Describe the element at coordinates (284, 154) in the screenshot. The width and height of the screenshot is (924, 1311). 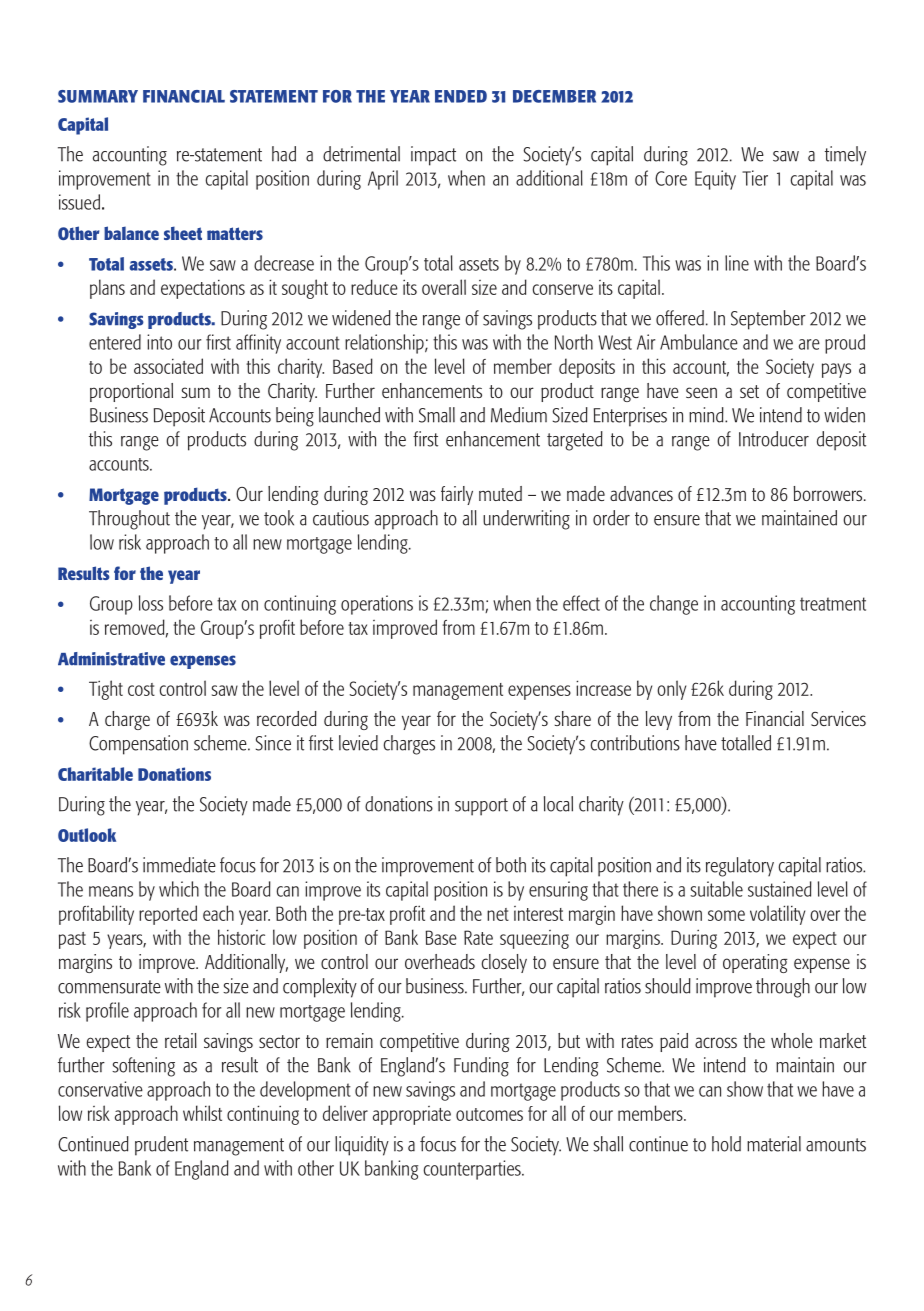
I see `had` at that location.
